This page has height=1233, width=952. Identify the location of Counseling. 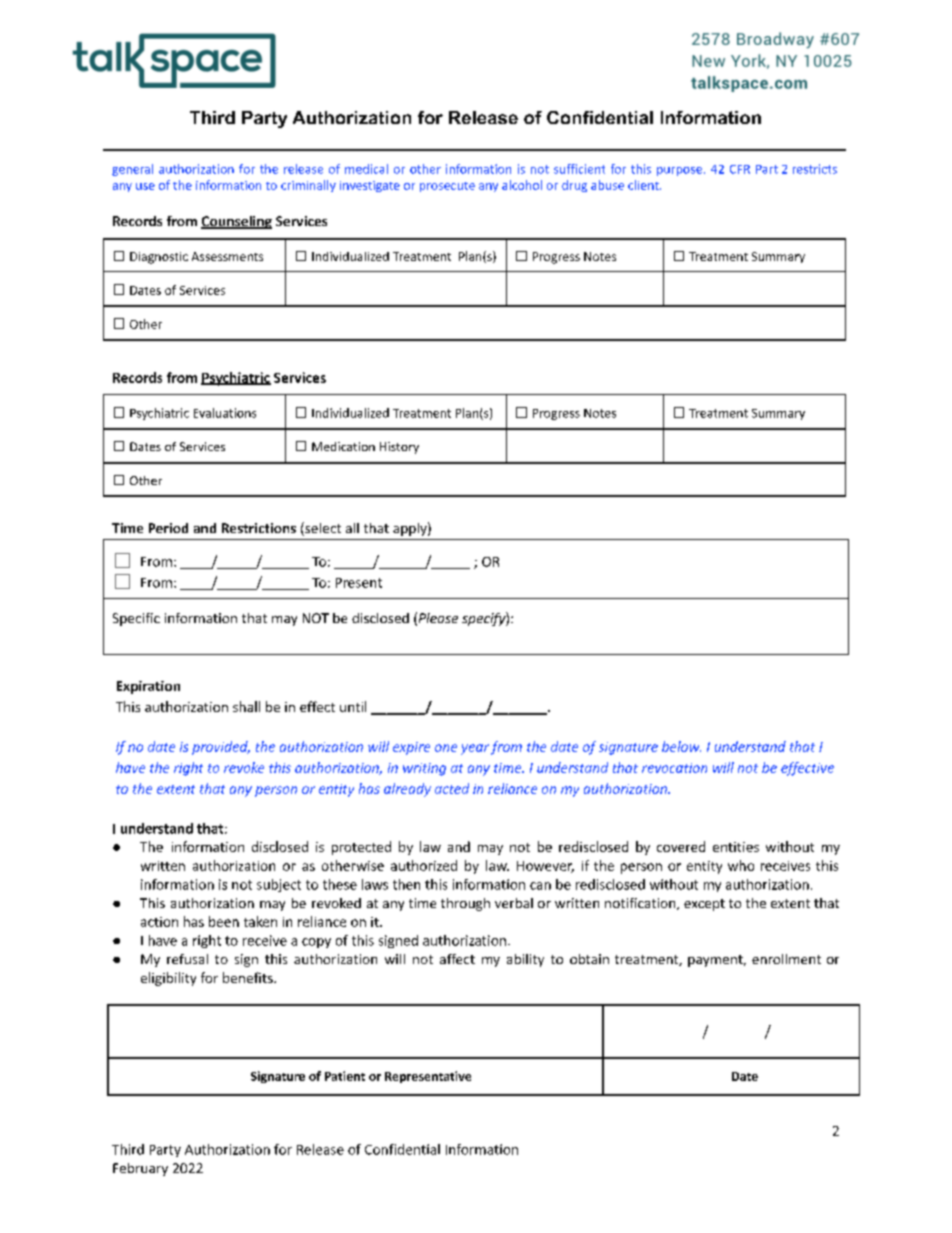
(236, 222).
